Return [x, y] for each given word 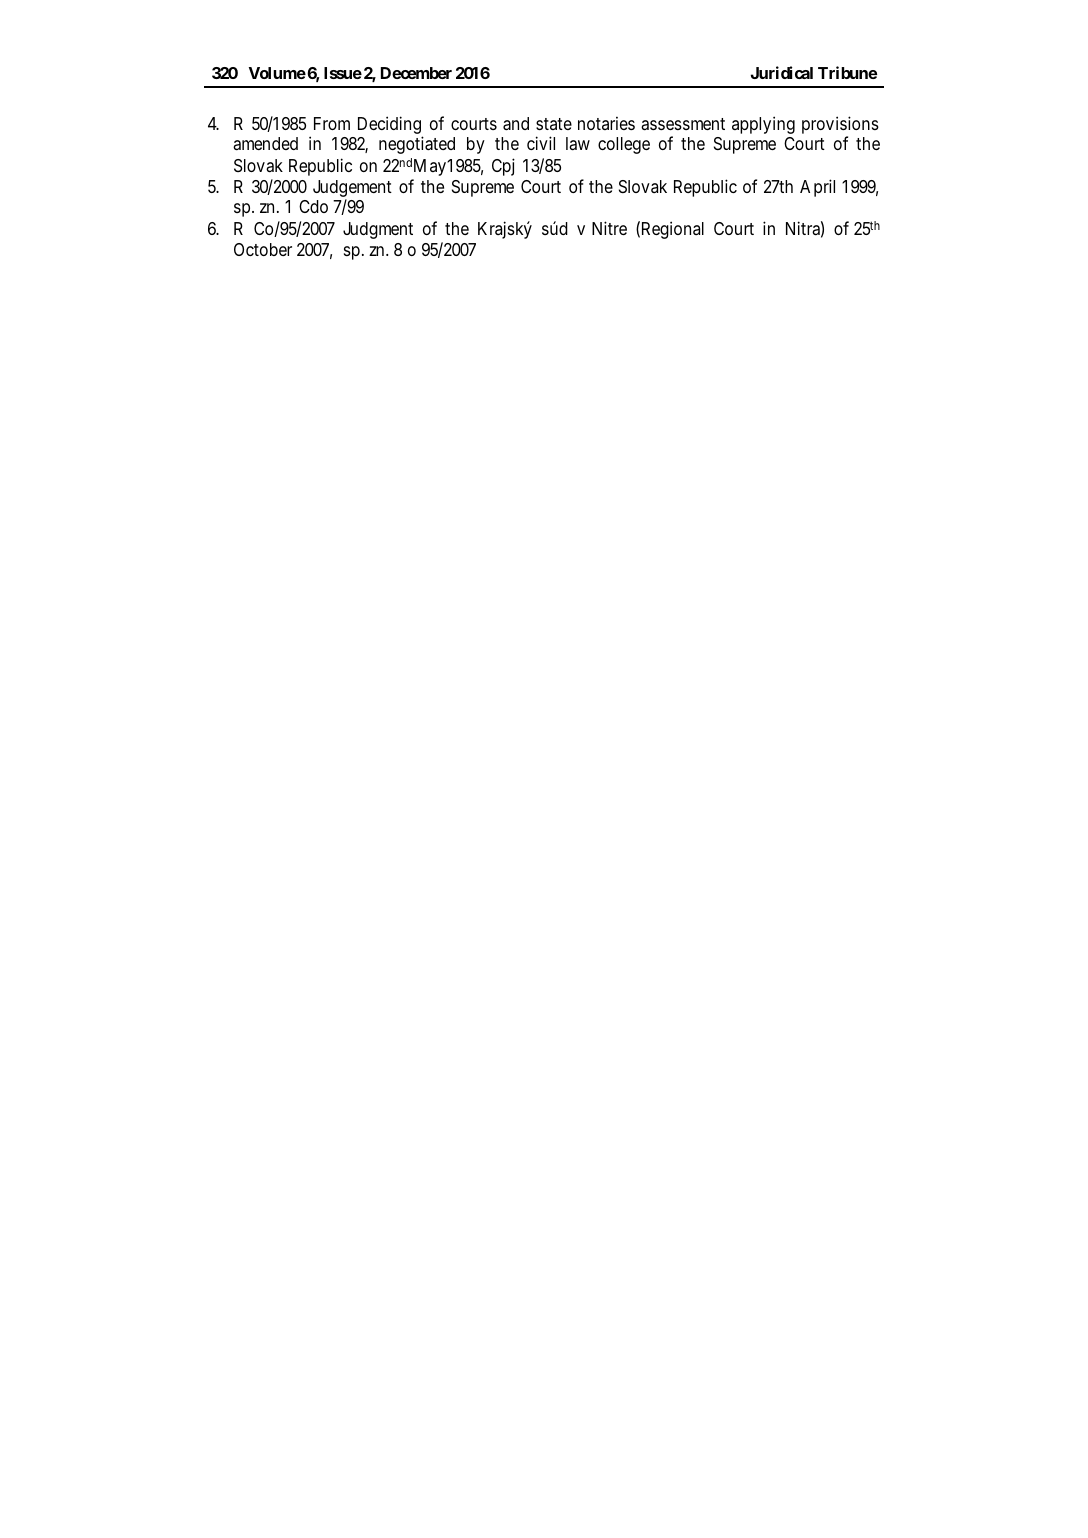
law [578, 144]
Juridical [782, 72]
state [554, 124]
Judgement [352, 190]
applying [763, 125]
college [624, 145]
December [416, 73]
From [332, 123]
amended [265, 144]
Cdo [313, 206]
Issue [343, 73]
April [817, 188]
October [263, 249]
